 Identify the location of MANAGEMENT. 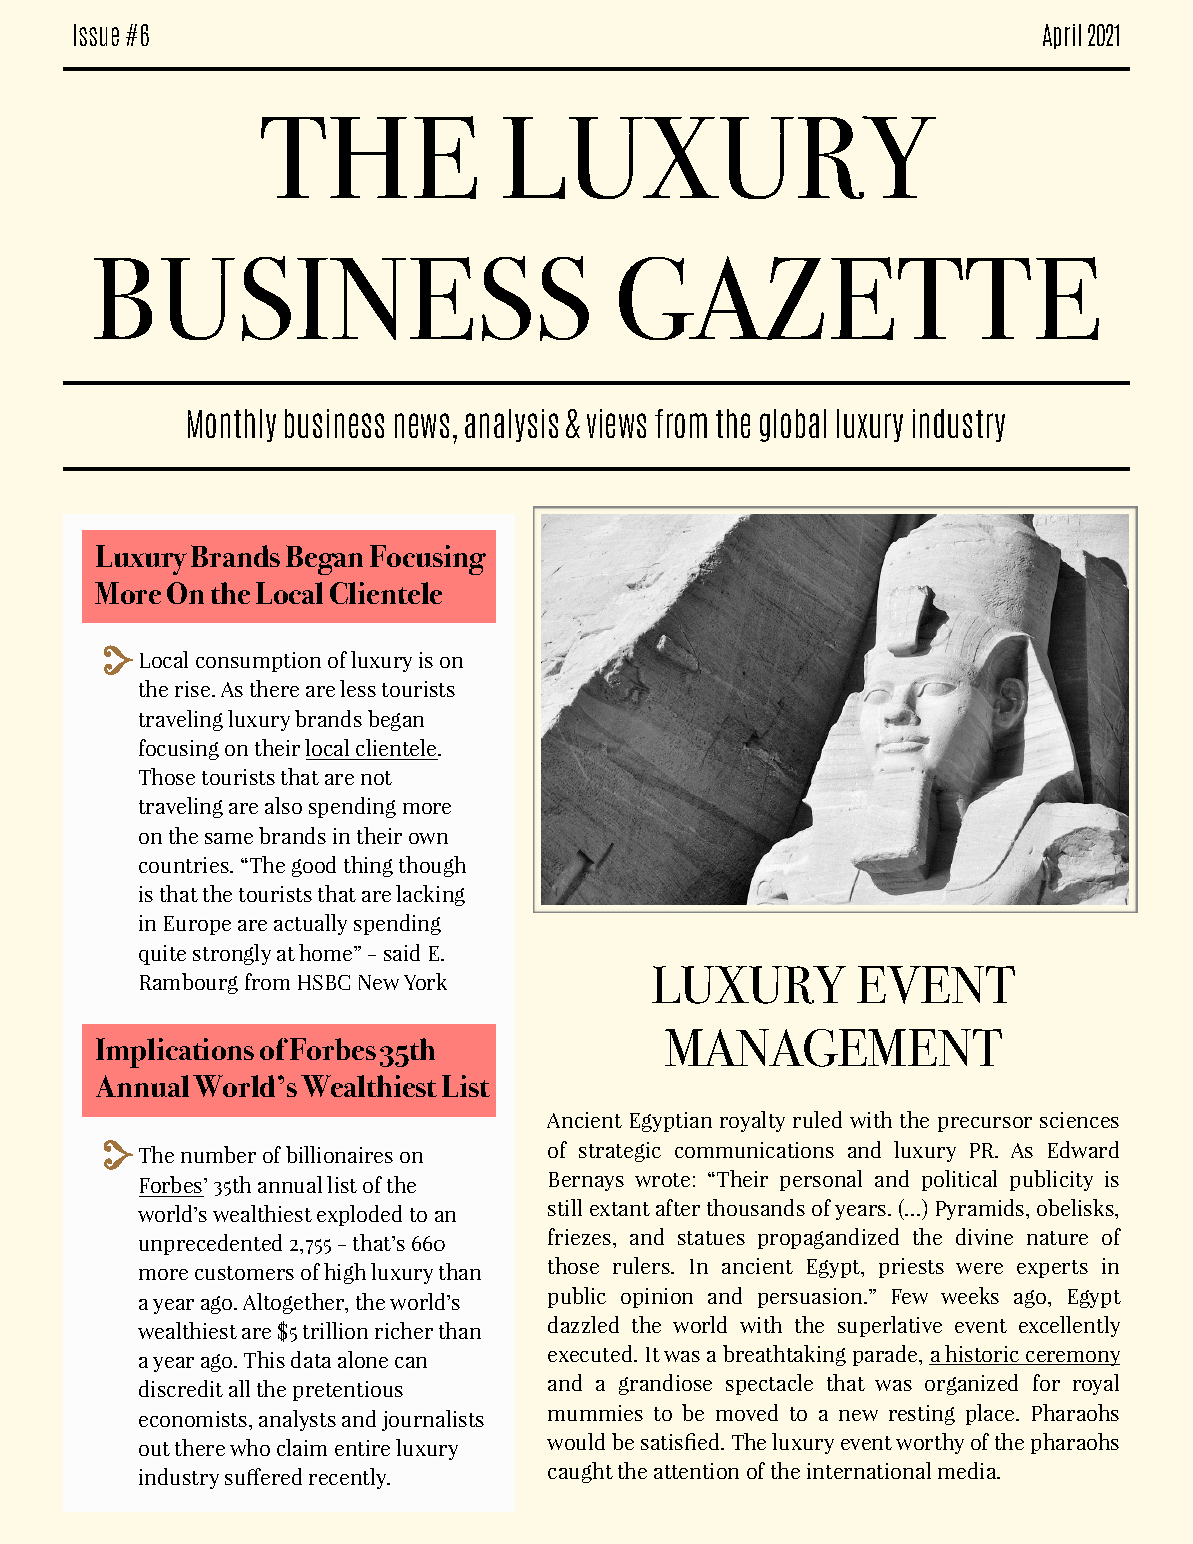
(833, 1048).
